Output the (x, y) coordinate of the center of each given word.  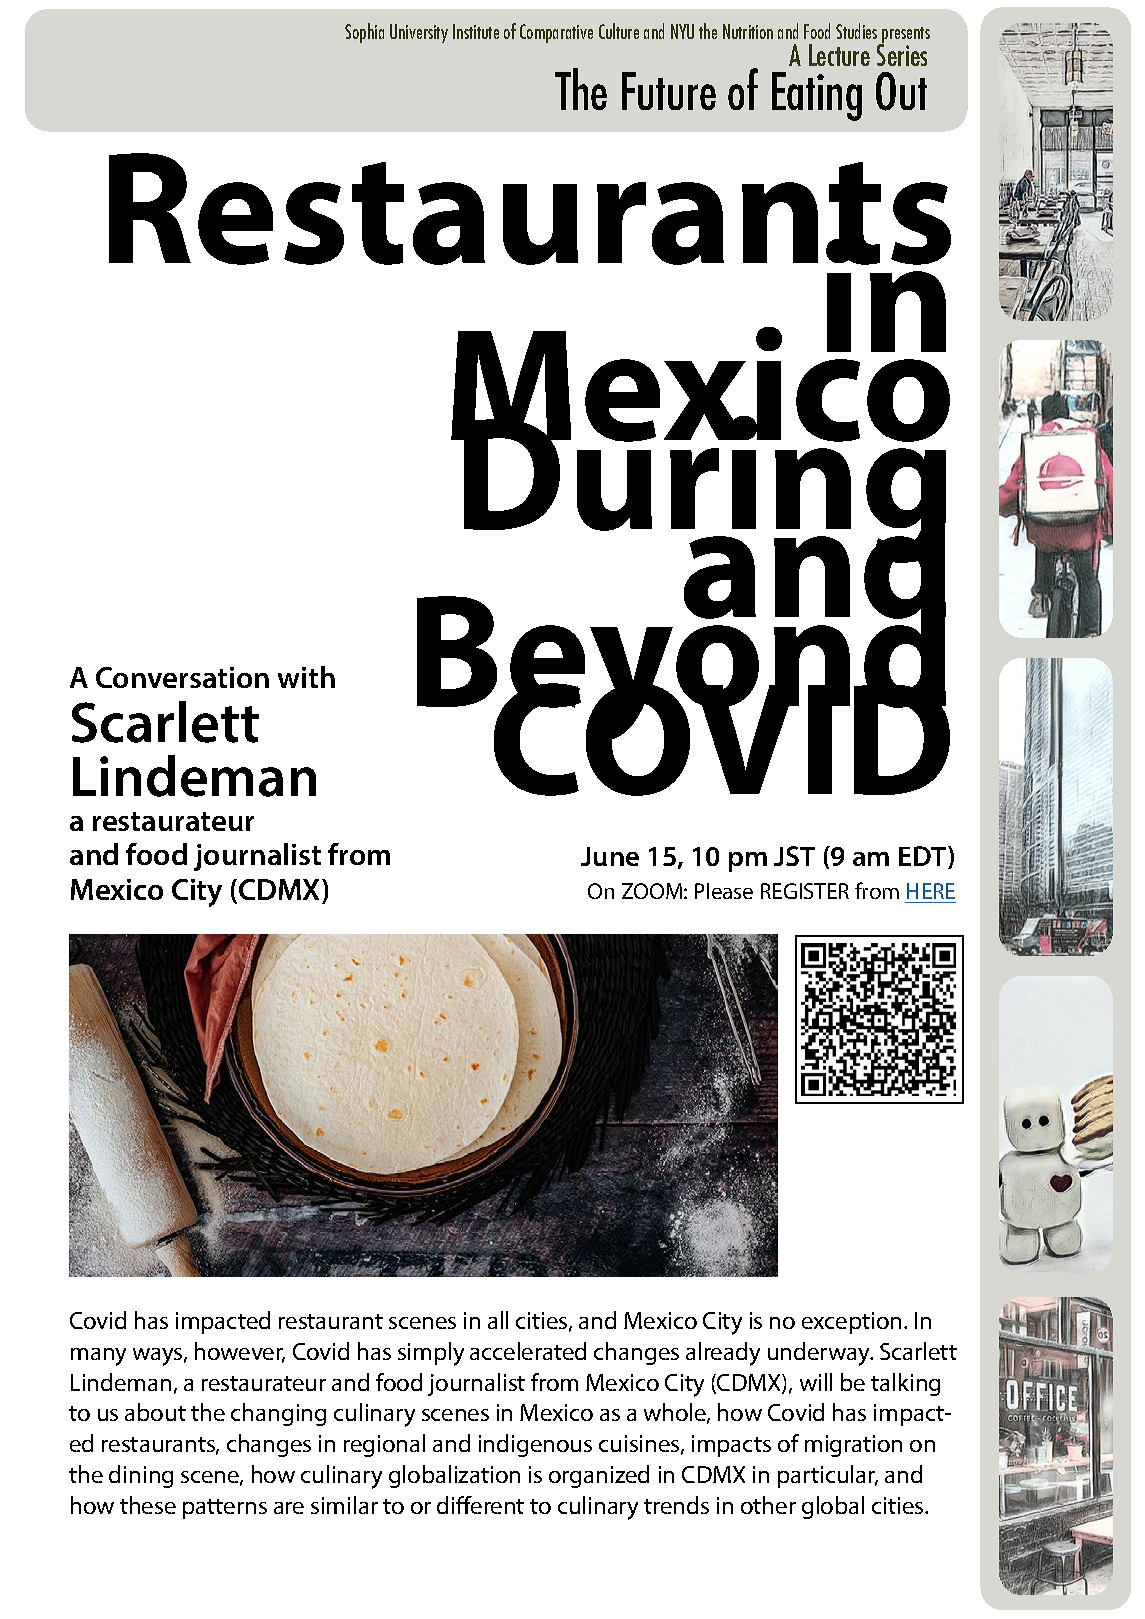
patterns (225, 1509)
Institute (476, 31)
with (306, 677)
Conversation (182, 677)
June (610, 856)
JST (794, 856)
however (240, 1352)
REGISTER (805, 891)
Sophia (364, 33)
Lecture (839, 55)
